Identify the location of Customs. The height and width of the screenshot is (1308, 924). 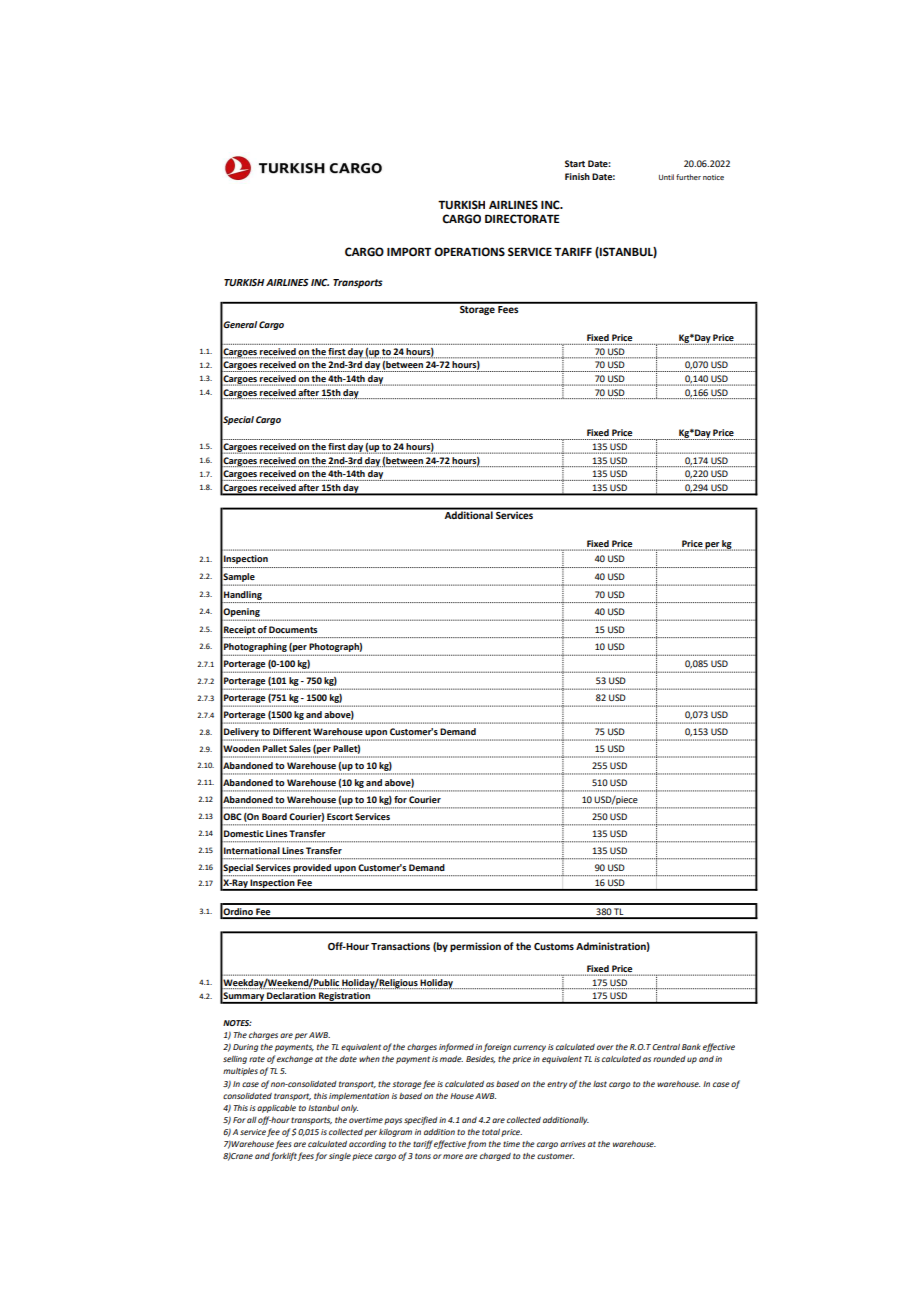
(554, 946).
